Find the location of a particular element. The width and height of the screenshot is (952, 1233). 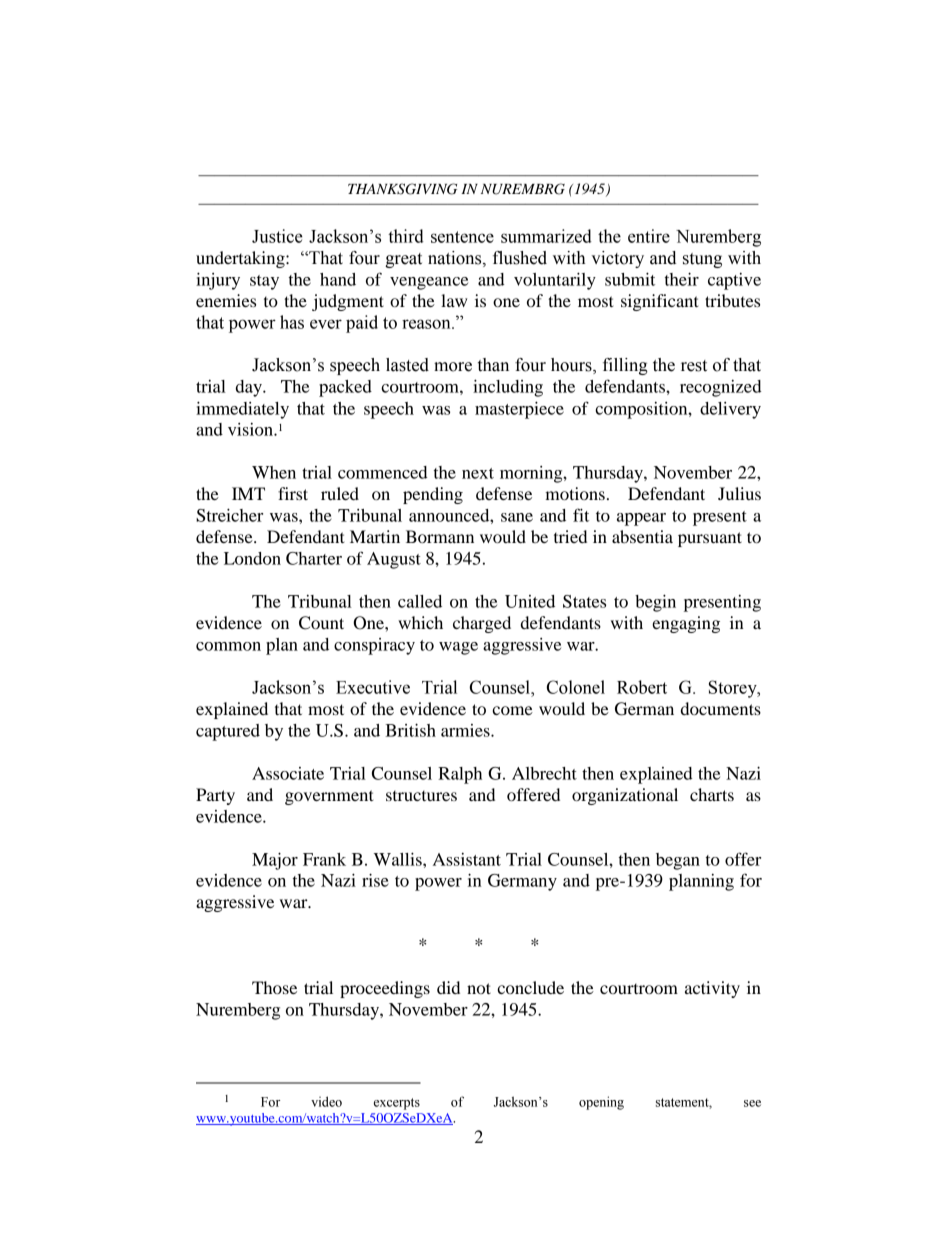

stung is located at coordinates (702, 260).
